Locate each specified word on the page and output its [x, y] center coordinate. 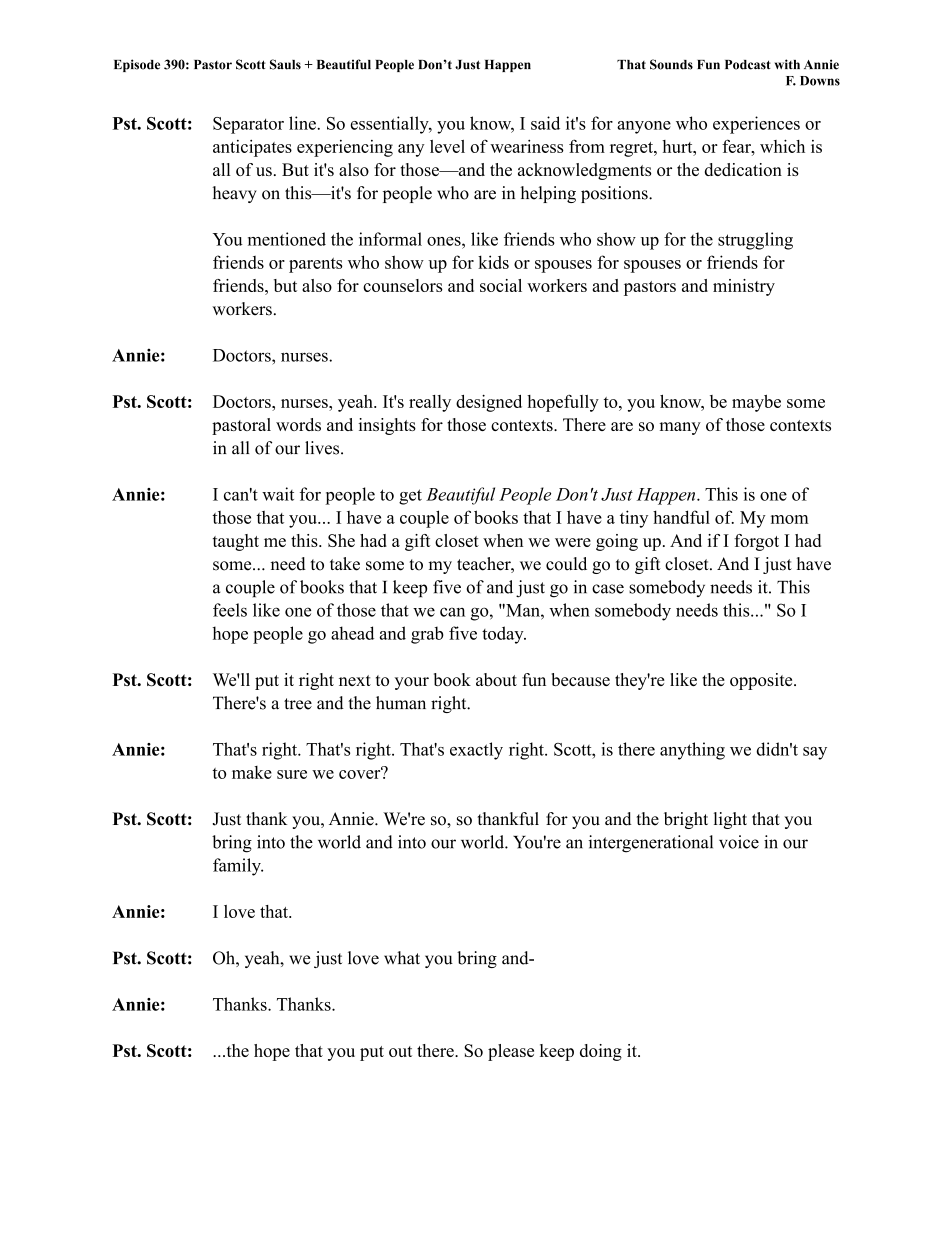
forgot [756, 542]
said [545, 123]
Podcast [748, 65]
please [511, 1052]
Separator [248, 125]
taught [236, 542]
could [566, 564]
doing [601, 1052]
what [402, 958]
